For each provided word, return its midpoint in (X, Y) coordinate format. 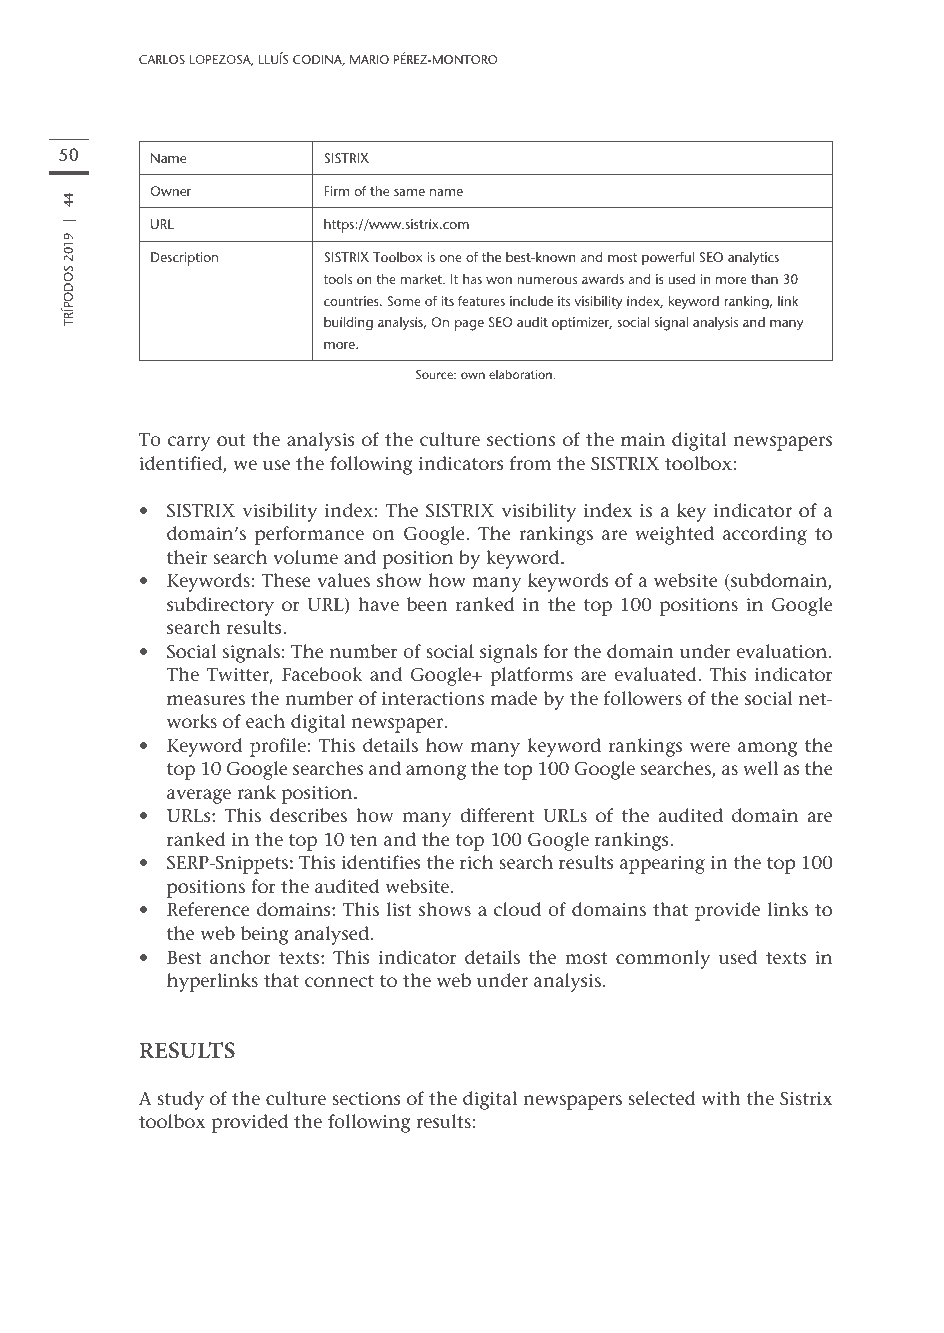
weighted (674, 535)
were (710, 747)
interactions (433, 699)
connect (339, 981)
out (231, 440)
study (180, 1100)
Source (435, 374)
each (265, 721)
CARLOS (162, 59)
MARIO (369, 59)
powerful (668, 259)
